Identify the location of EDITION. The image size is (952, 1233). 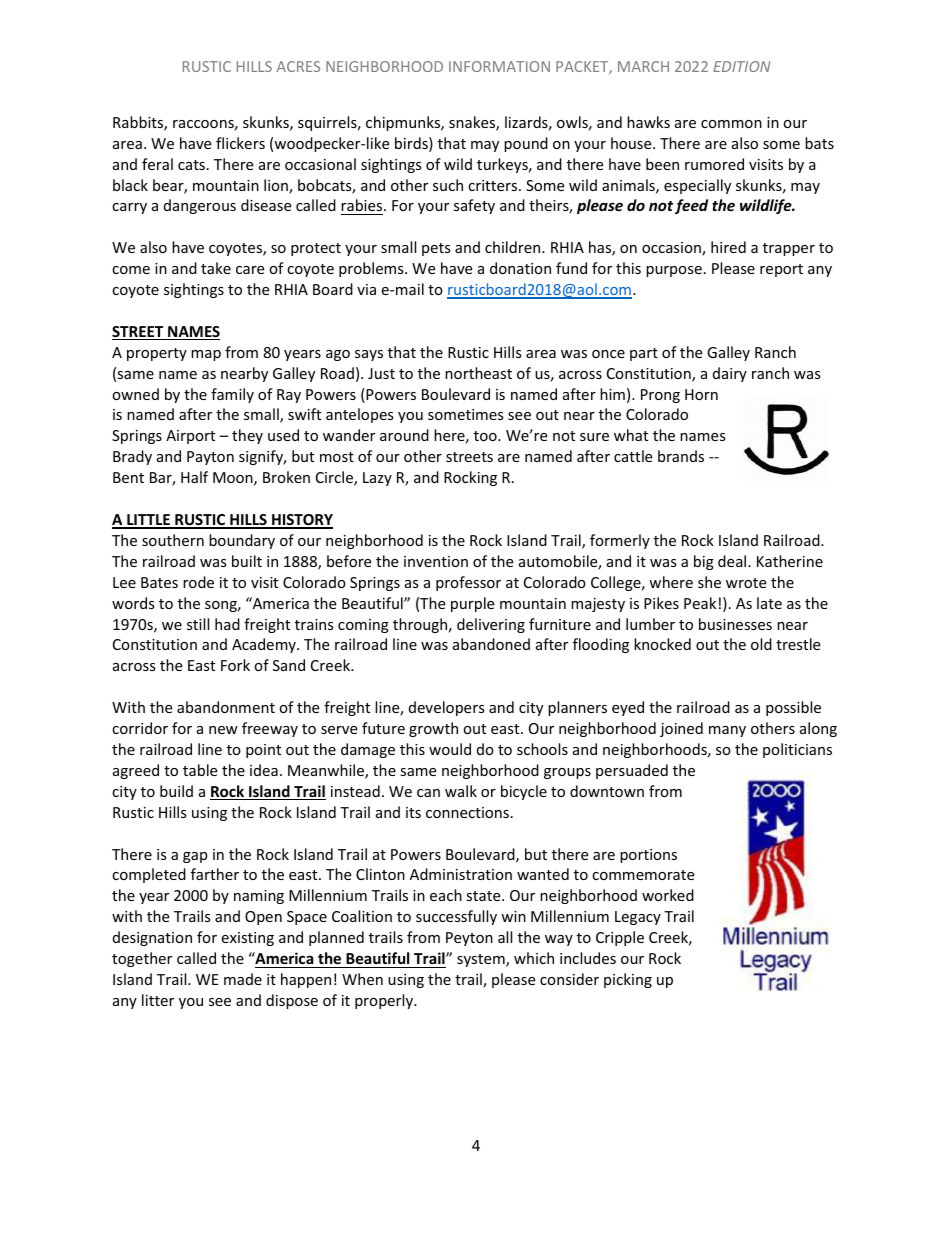
(741, 66).
